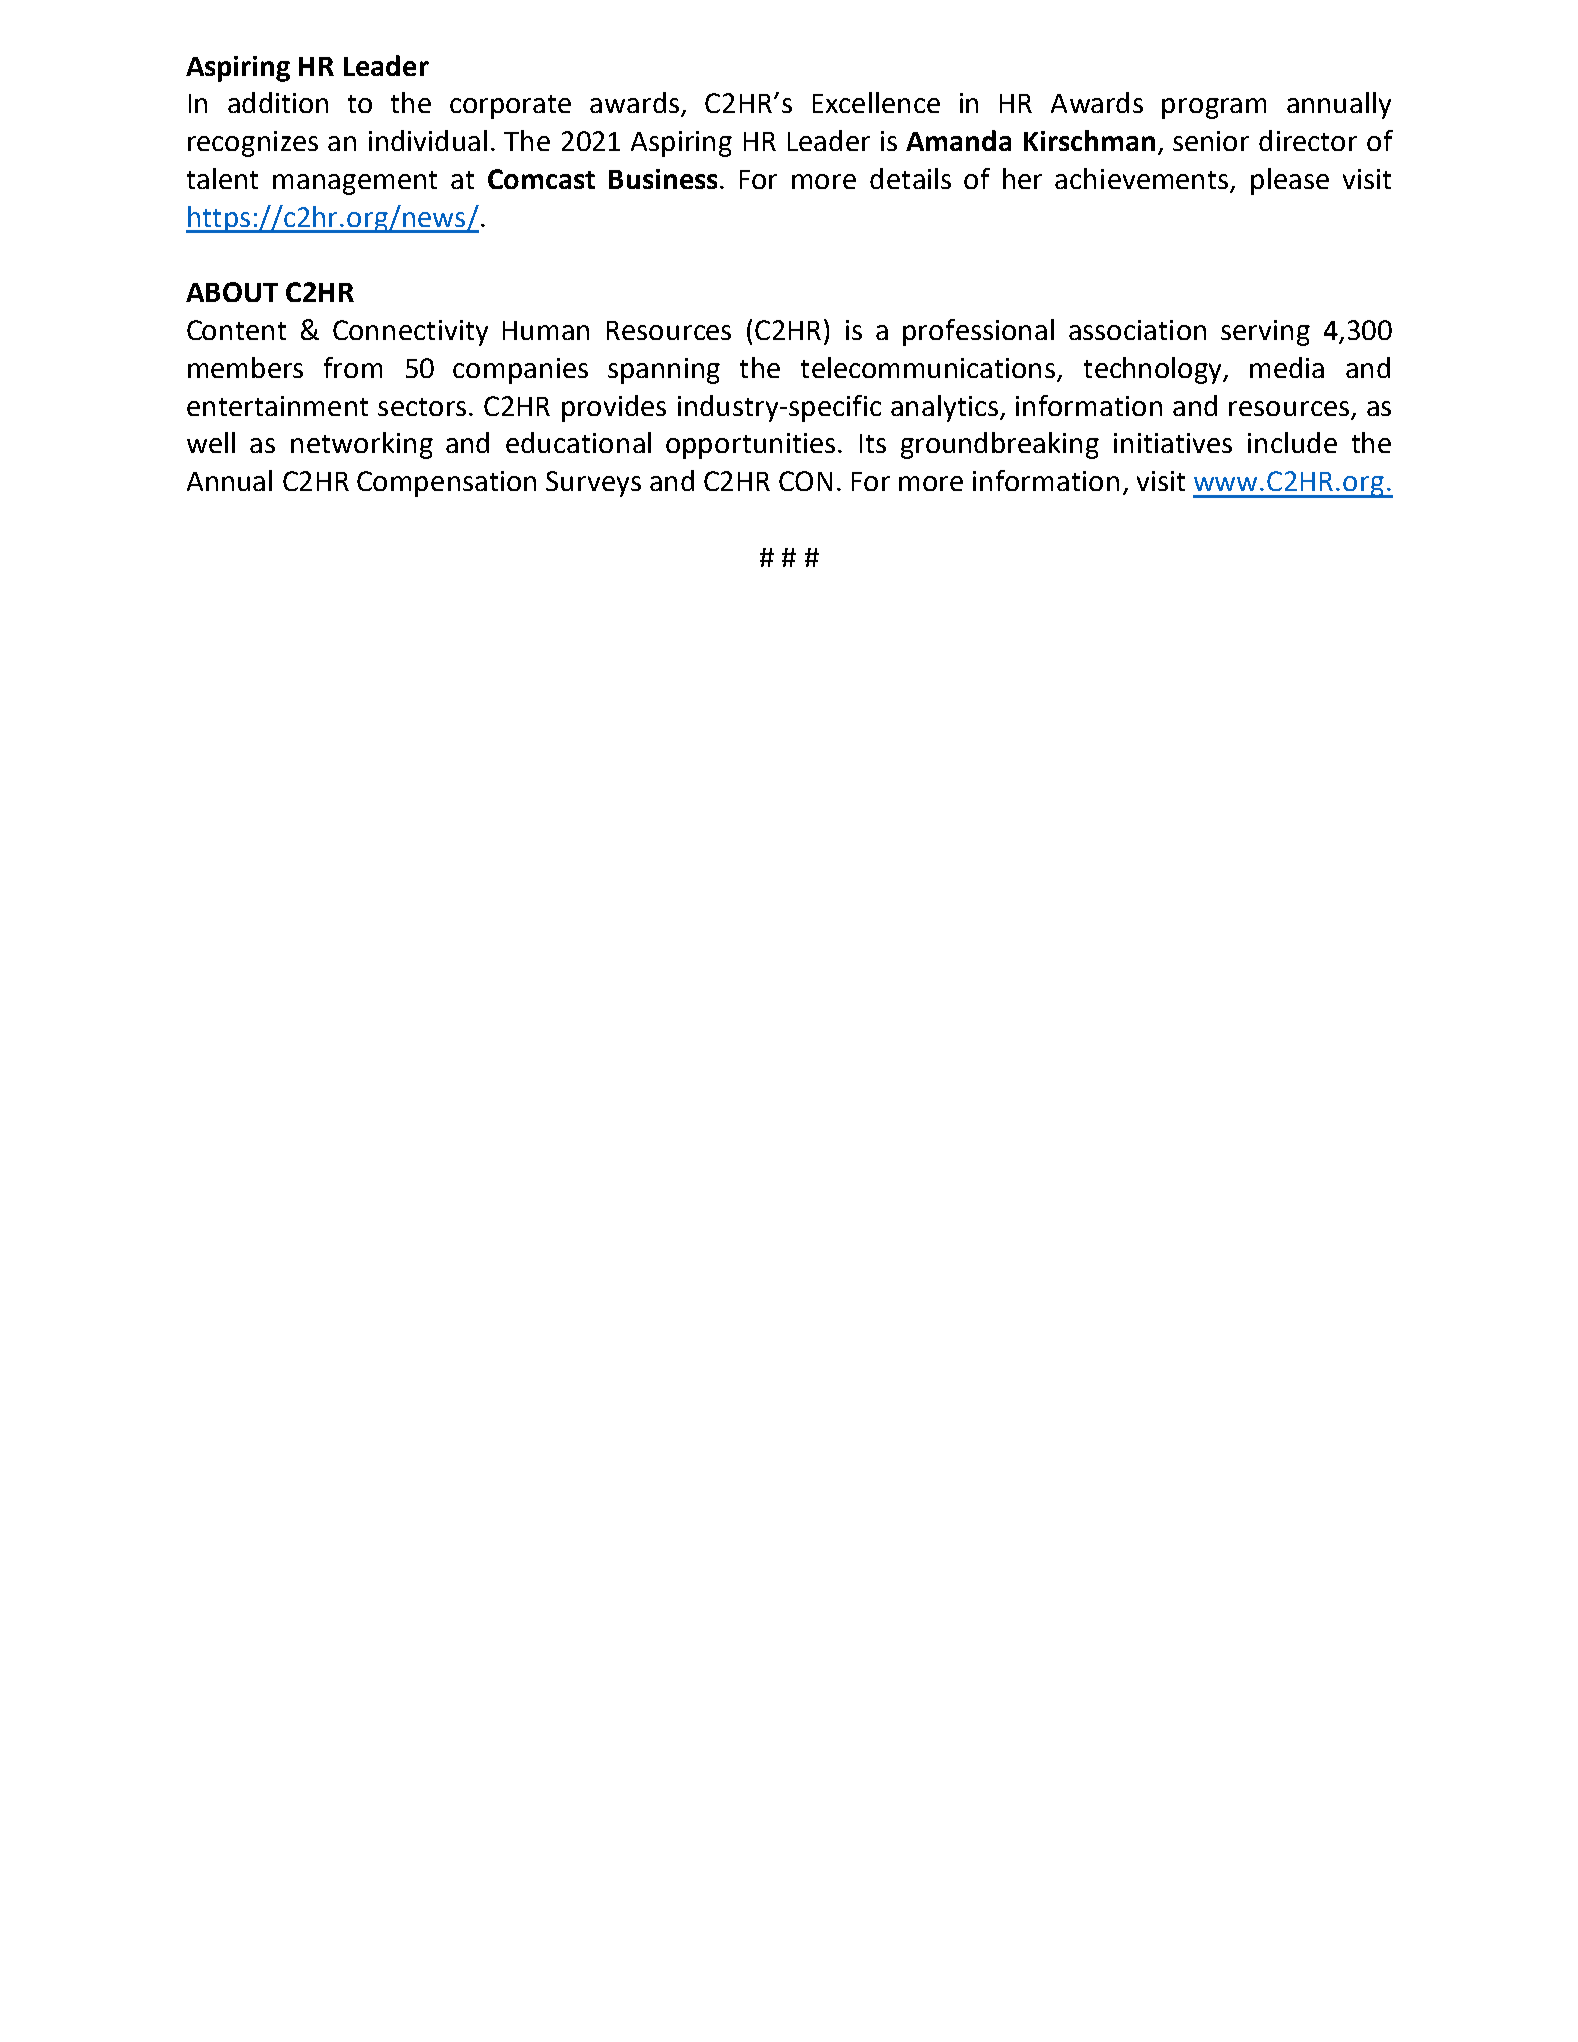 The image size is (1578, 2042). What do you see at coordinates (664, 371) in the document?
I see `spanning` at bounding box center [664, 371].
